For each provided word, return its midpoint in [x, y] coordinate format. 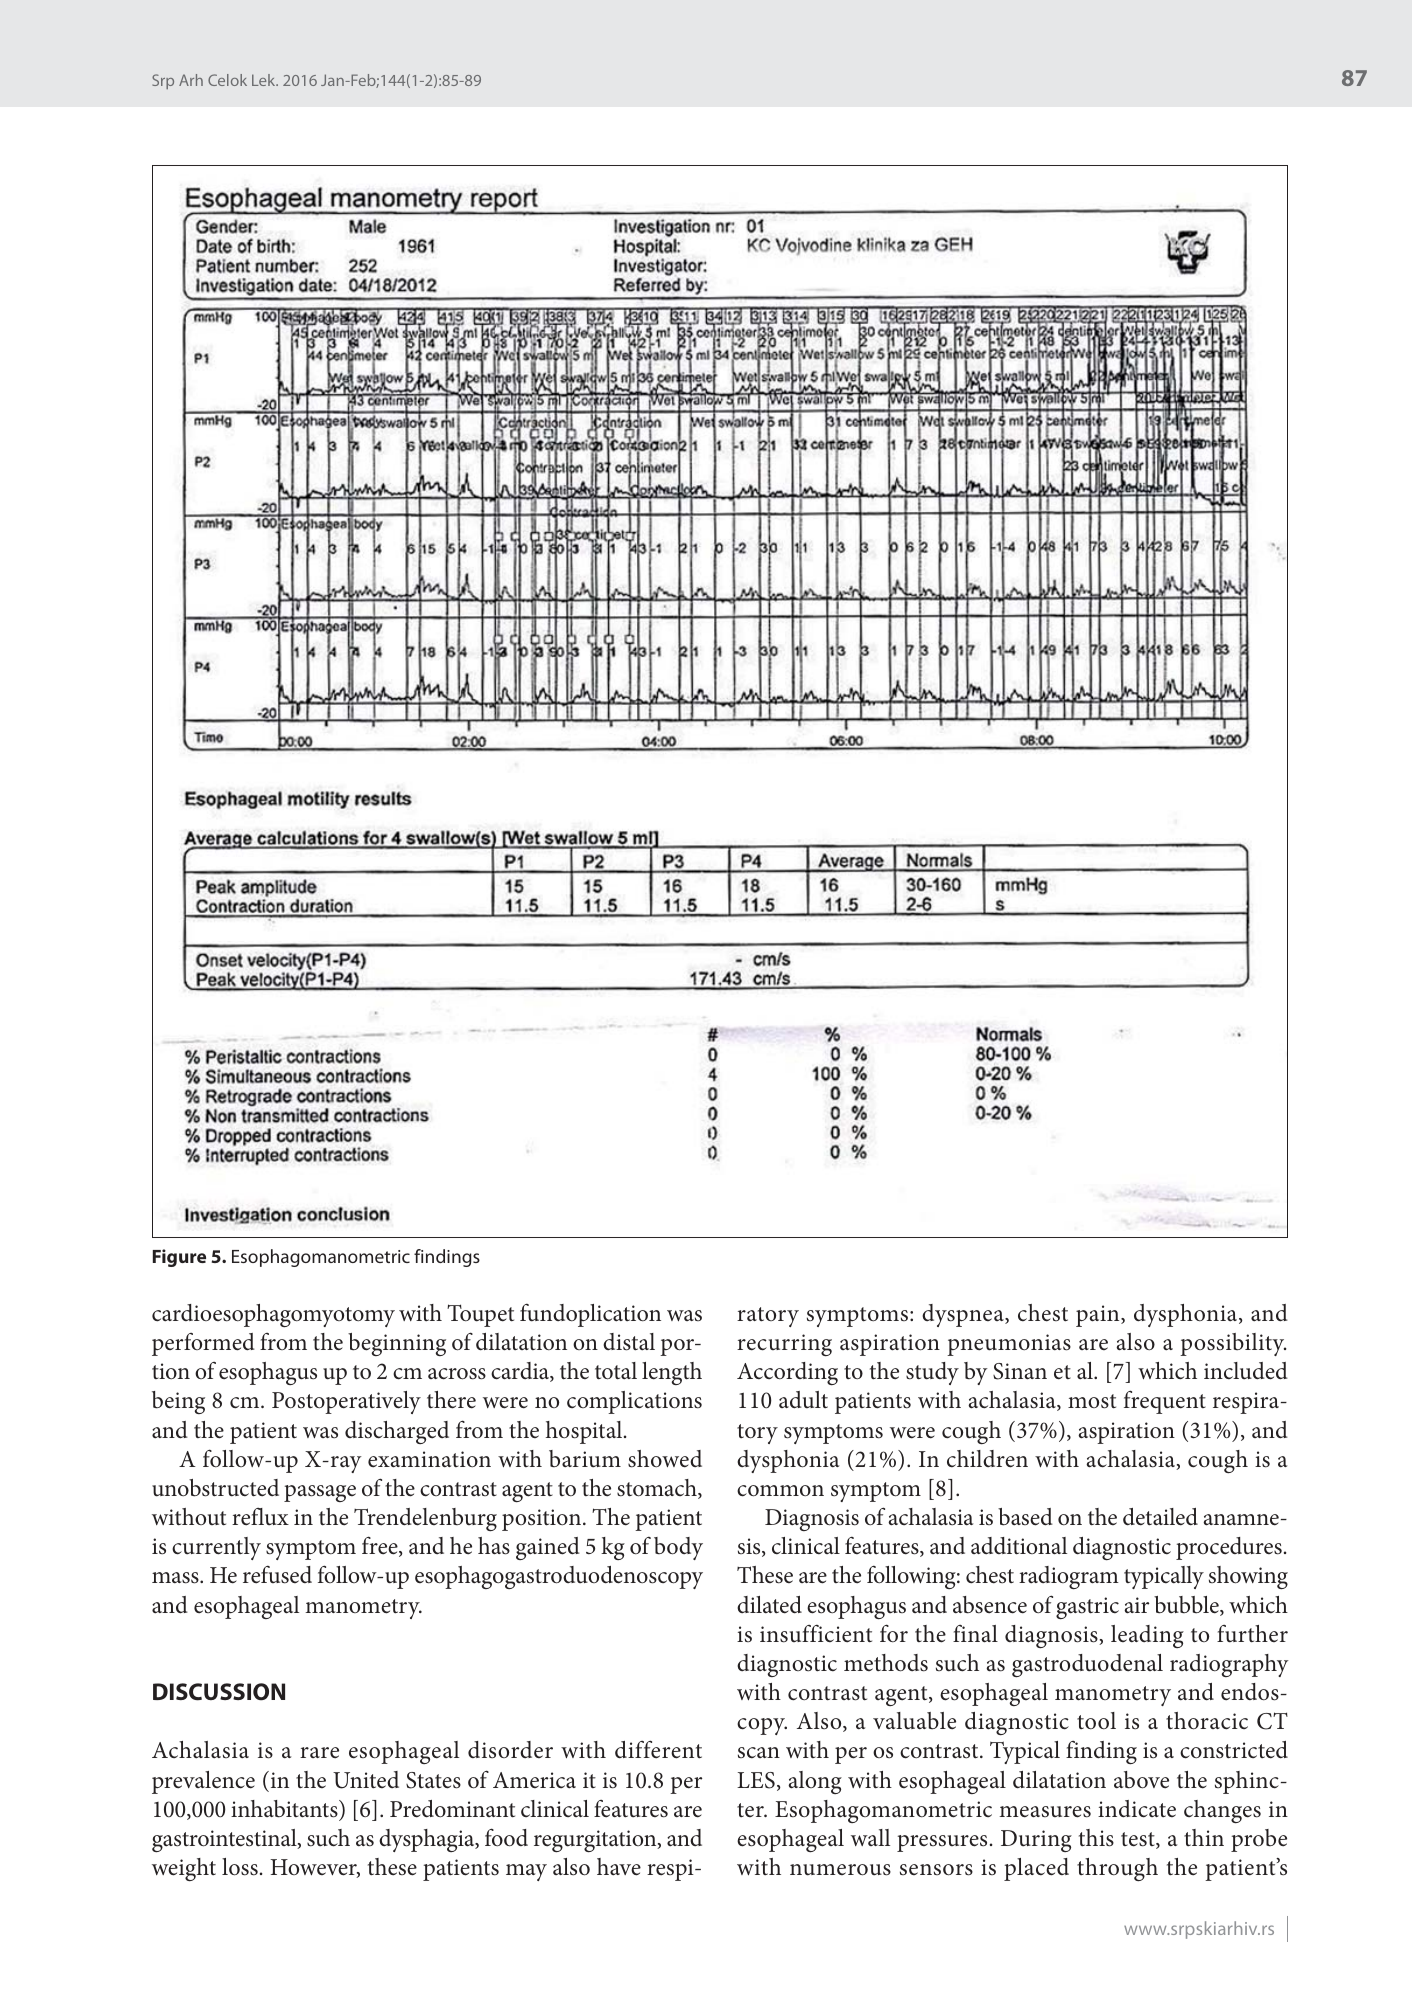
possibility [1233, 1344]
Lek [265, 80]
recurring [784, 1345]
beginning [397, 1344]
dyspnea [964, 1315]
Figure [179, 1258]
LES [756, 1780]
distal [629, 1342]
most [1092, 1401]
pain [1099, 1316]
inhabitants [285, 1809]
